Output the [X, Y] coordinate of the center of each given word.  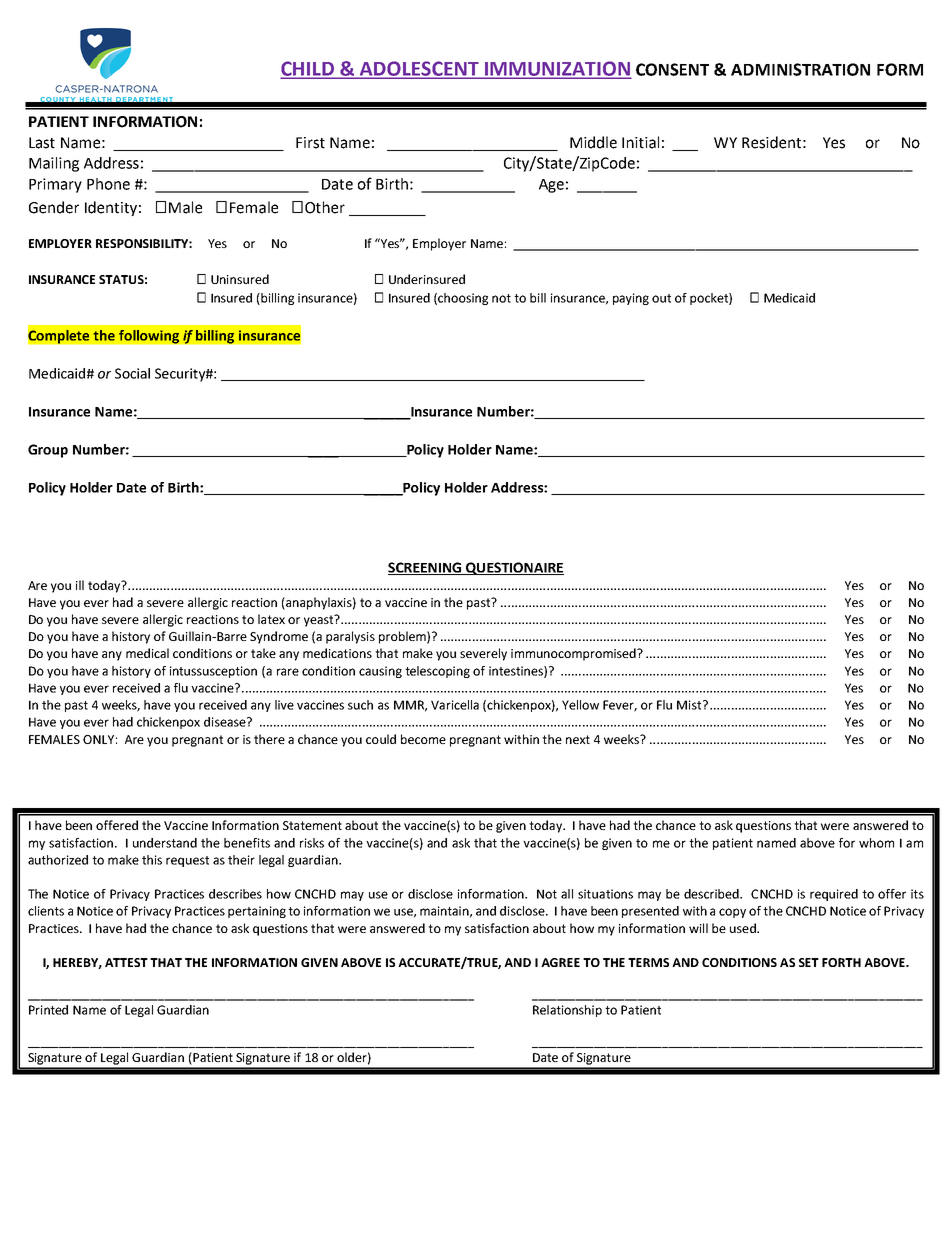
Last [42, 143]
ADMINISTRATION [800, 69]
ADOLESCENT [419, 69]
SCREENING [426, 568]
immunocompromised [574, 654]
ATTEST [126, 962]
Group [48, 451]
